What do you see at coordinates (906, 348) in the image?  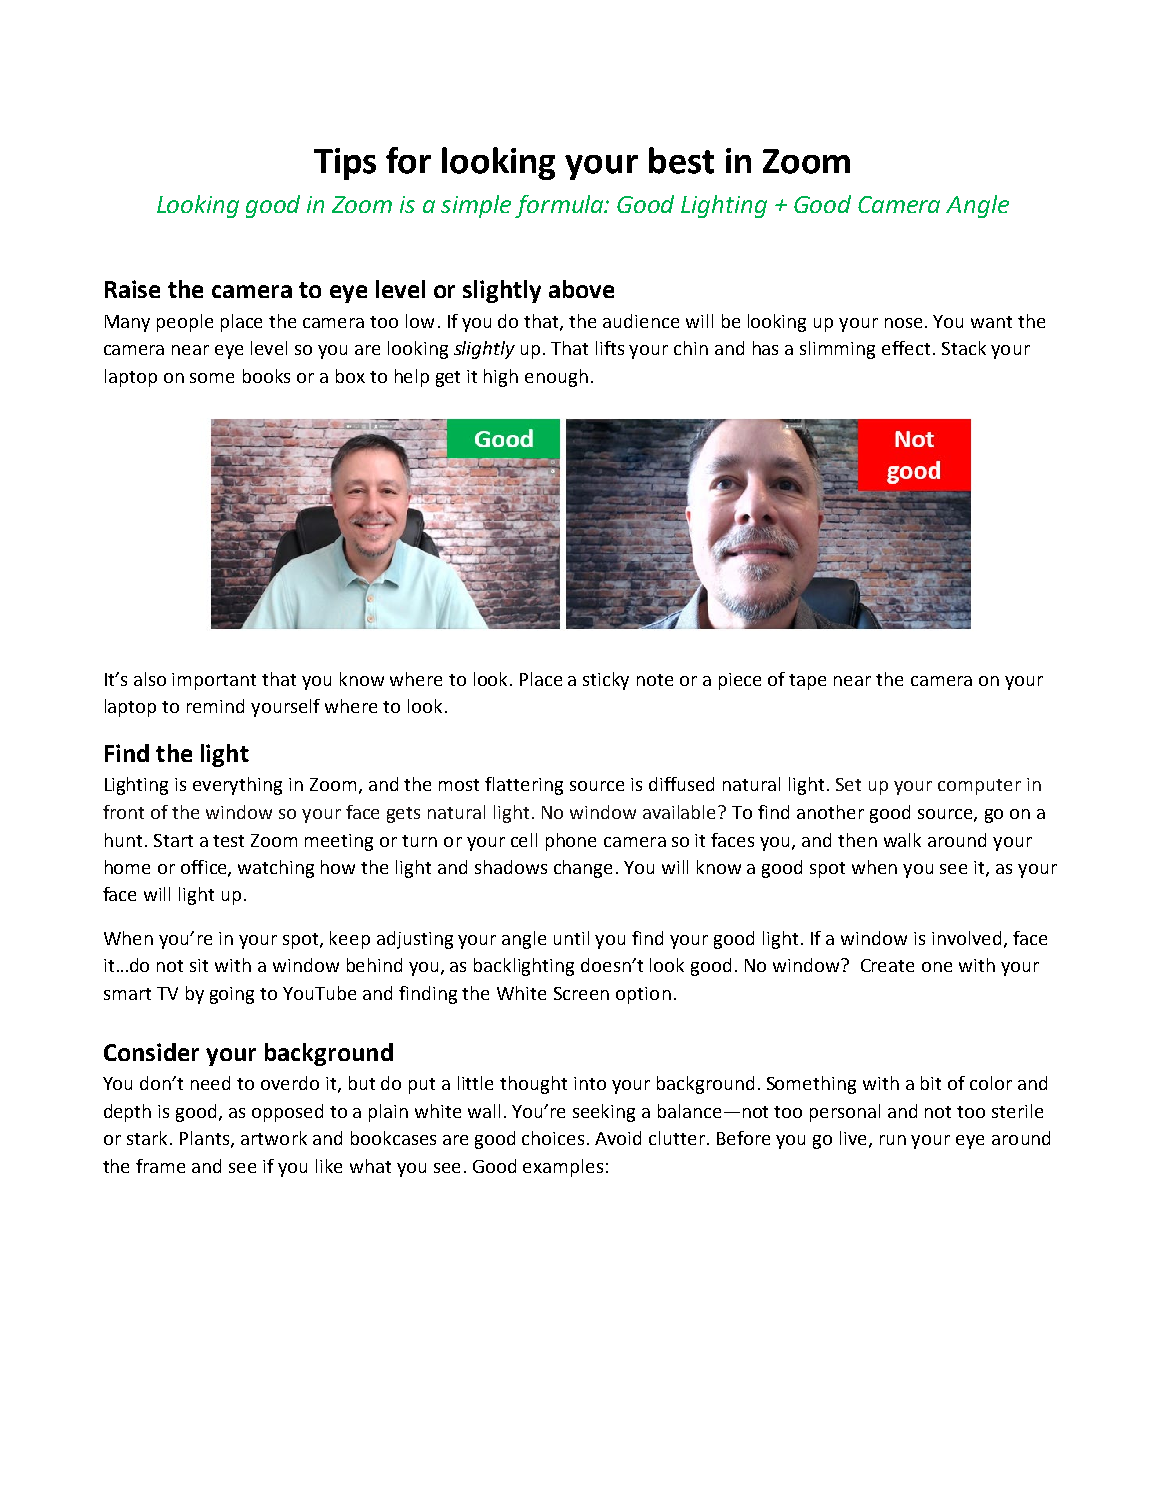 I see `effect` at bounding box center [906, 348].
